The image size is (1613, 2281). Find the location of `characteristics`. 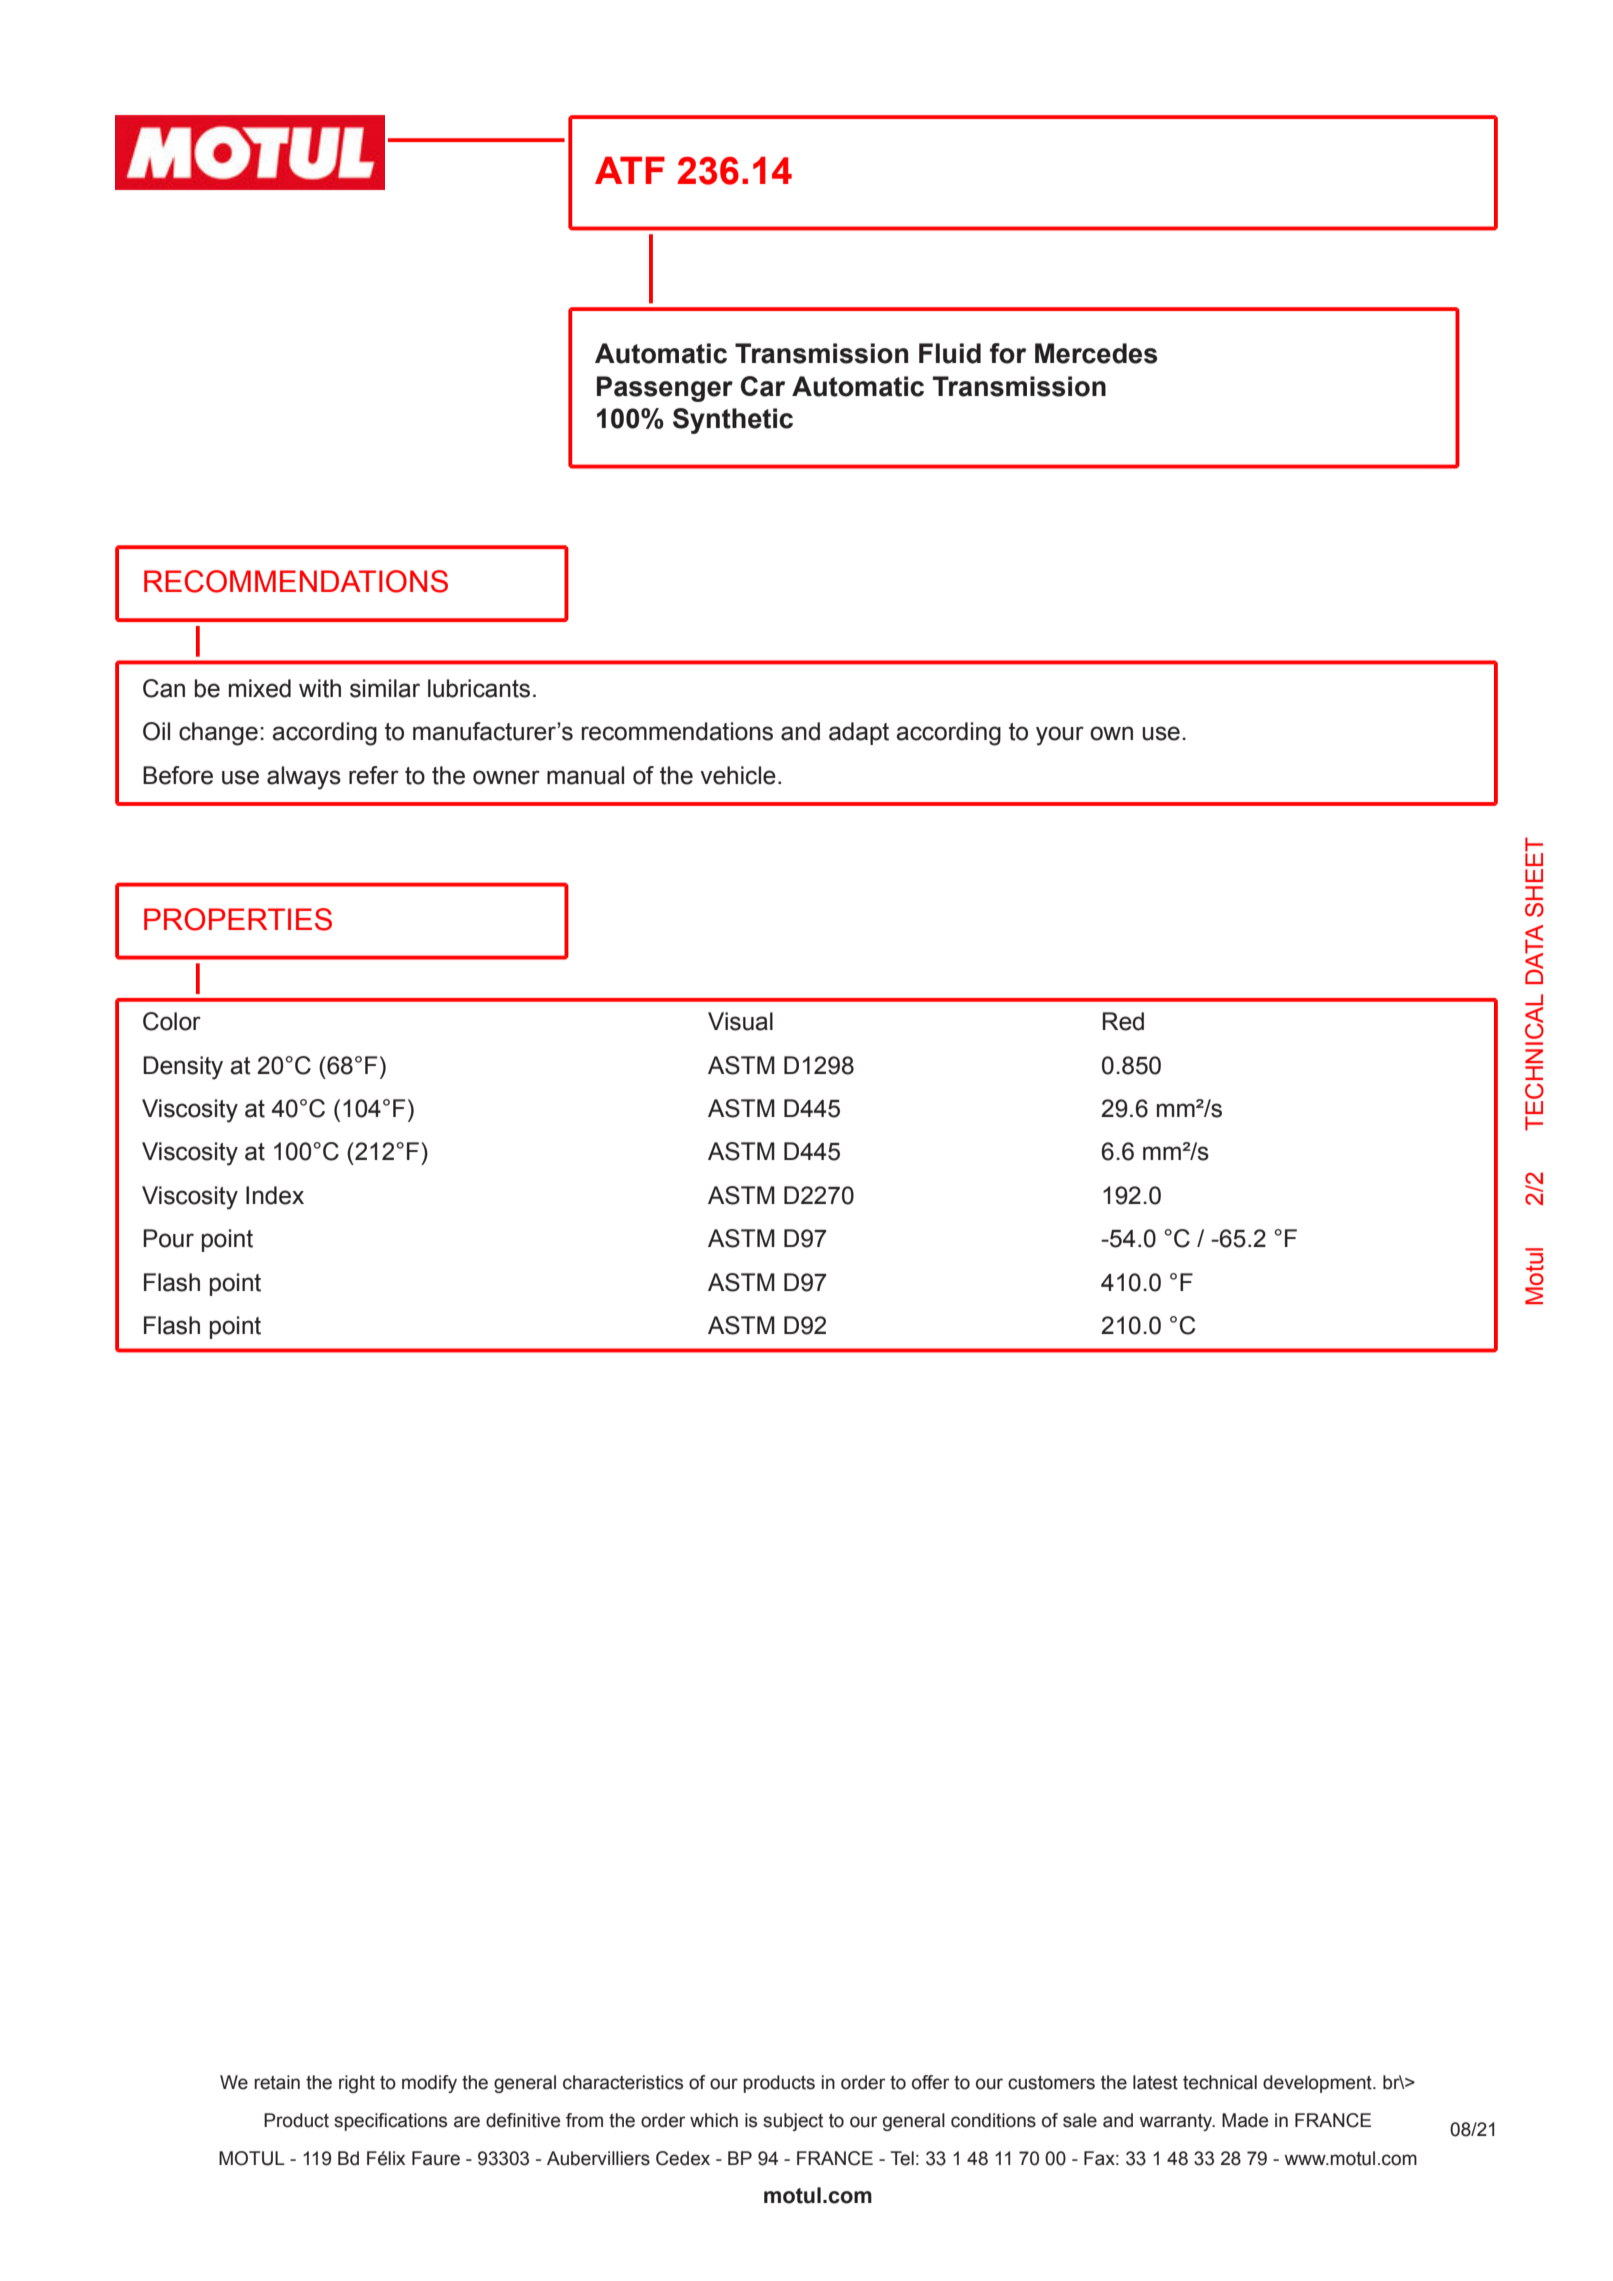

characteristics is located at coordinates (623, 2082).
